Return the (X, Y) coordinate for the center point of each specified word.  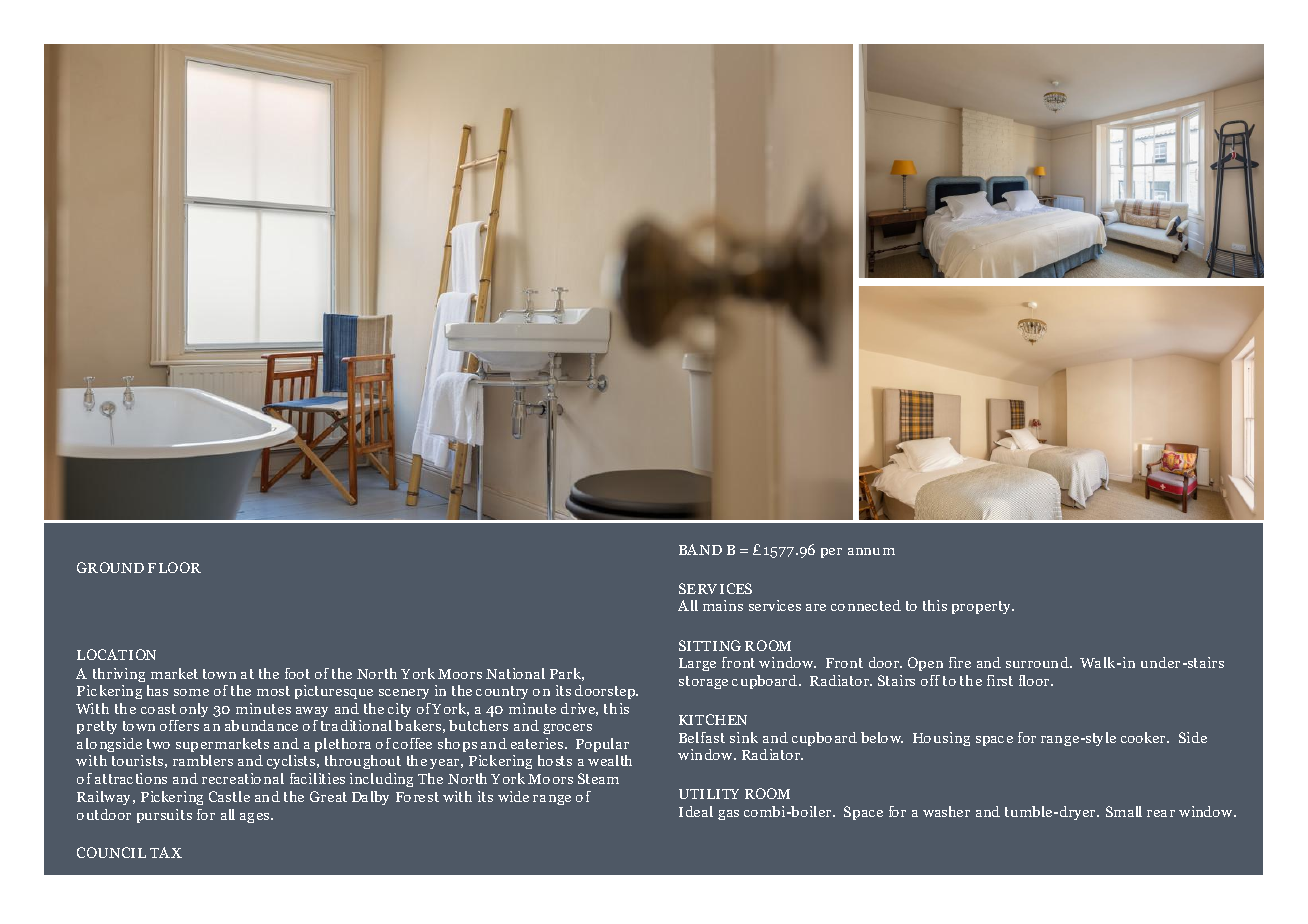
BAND (700, 549)
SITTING (710, 645)
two (158, 744)
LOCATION (116, 654)
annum (871, 551)
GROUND (110, 567)
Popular (602, 745)
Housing (941, 739)
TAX (166, 852)
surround (1038, 662)
